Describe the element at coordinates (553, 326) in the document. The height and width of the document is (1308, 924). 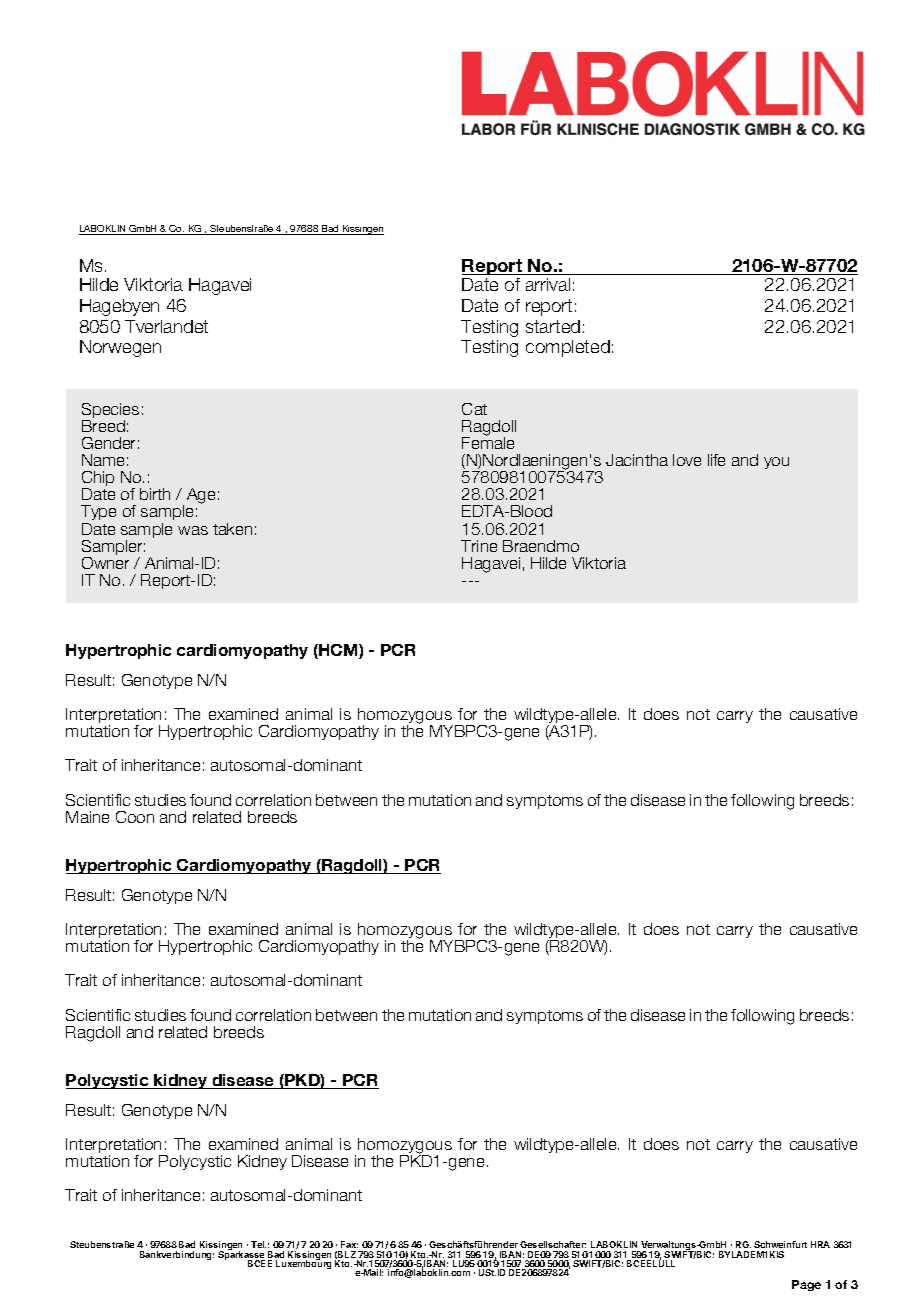
I see `started` at that location.
